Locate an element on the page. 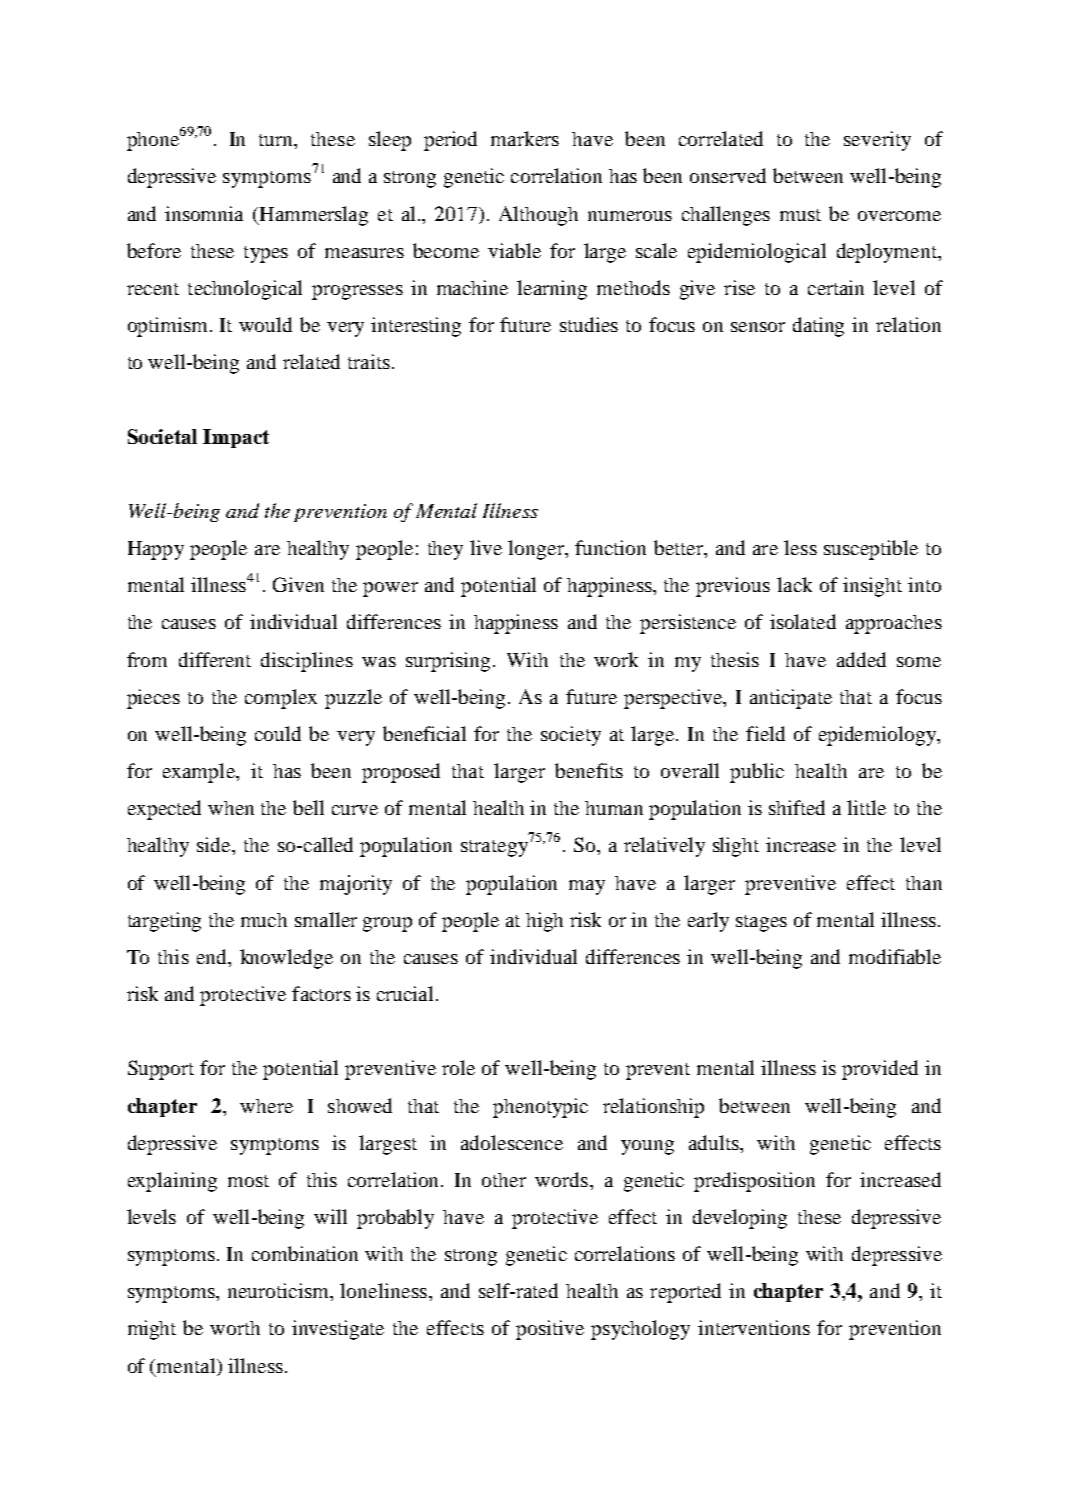  provided is located at coordinates (880, 1070).
